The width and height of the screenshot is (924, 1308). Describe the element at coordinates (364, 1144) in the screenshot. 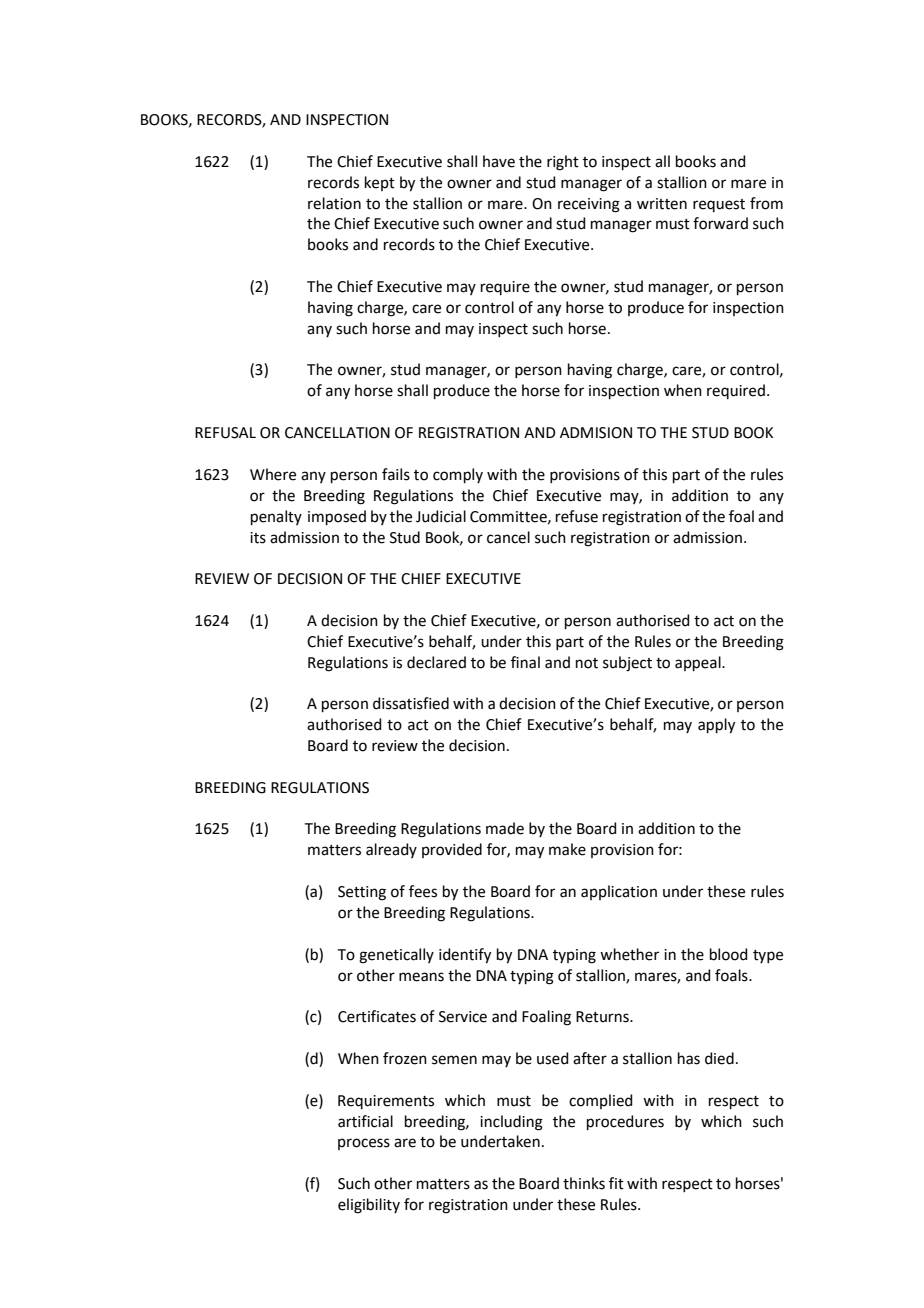

I see `process` at that location.
